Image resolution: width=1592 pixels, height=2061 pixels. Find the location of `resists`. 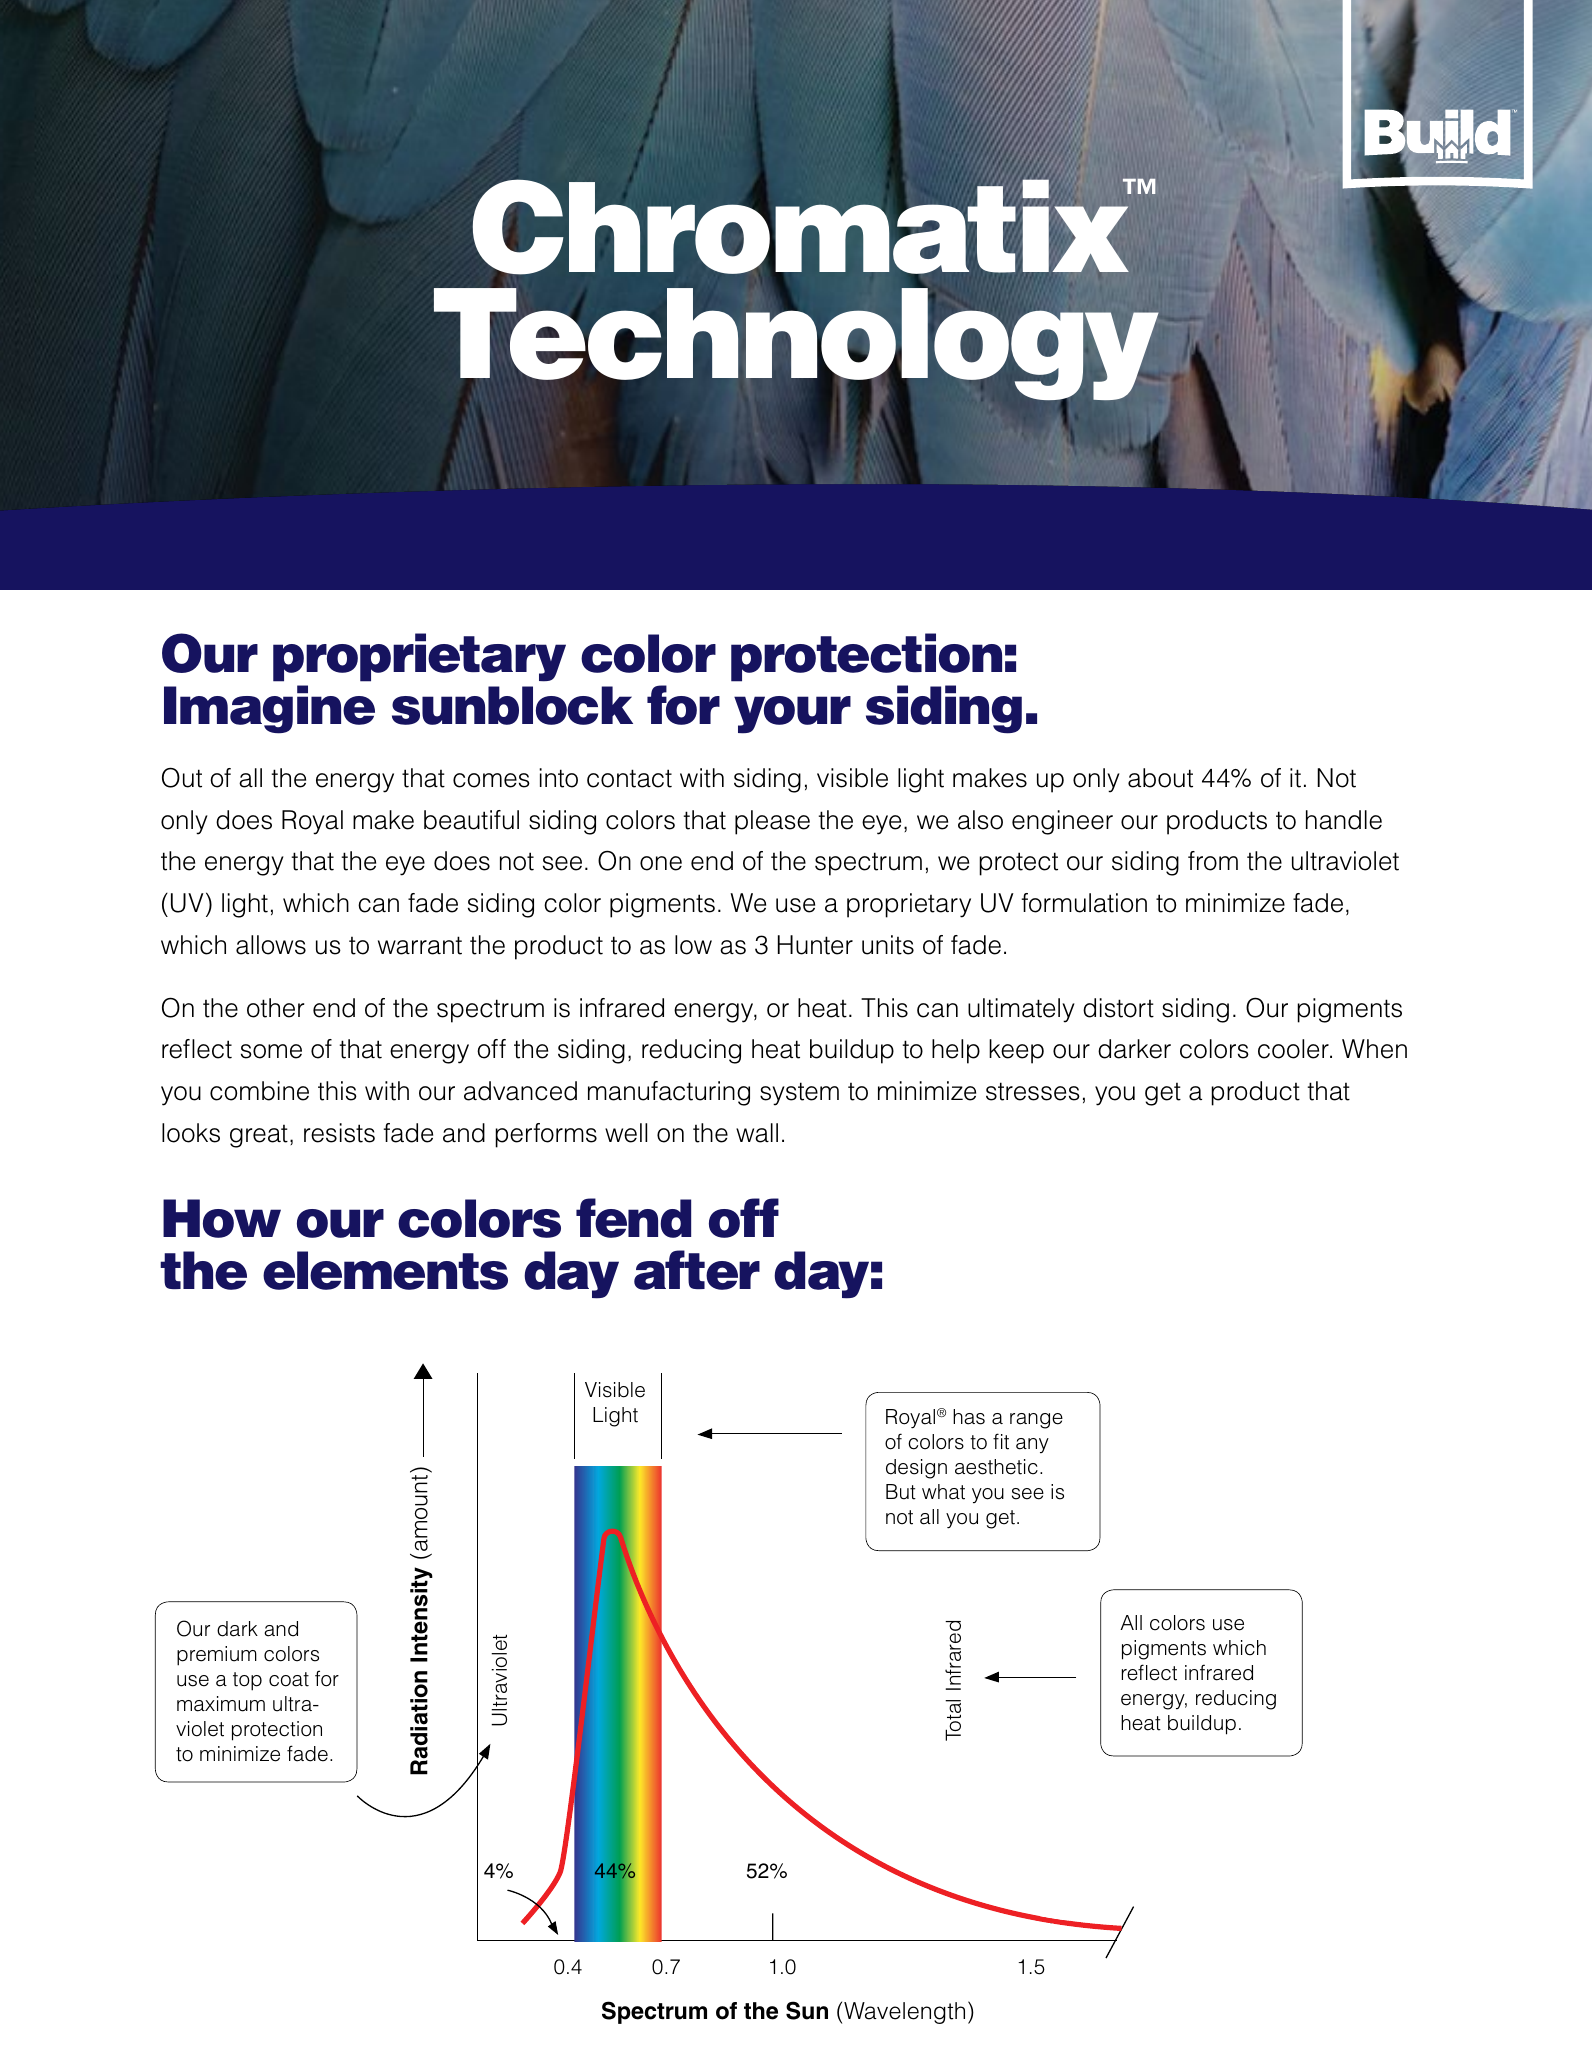

resists is located at coordinates (339, 1133).
